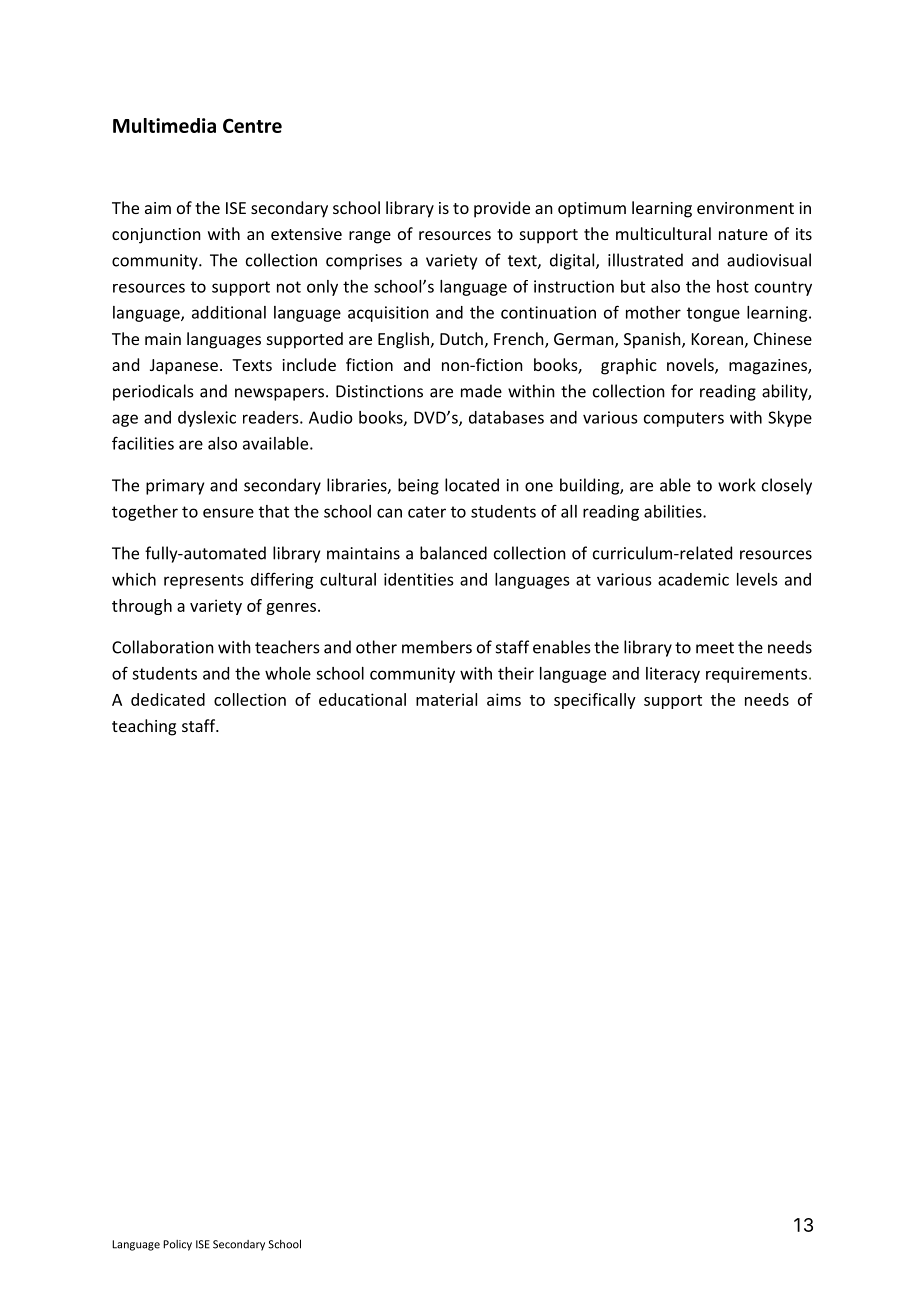 This screenshot has width=924, height=1309. I want to click on ensure, so click(228, 513).
